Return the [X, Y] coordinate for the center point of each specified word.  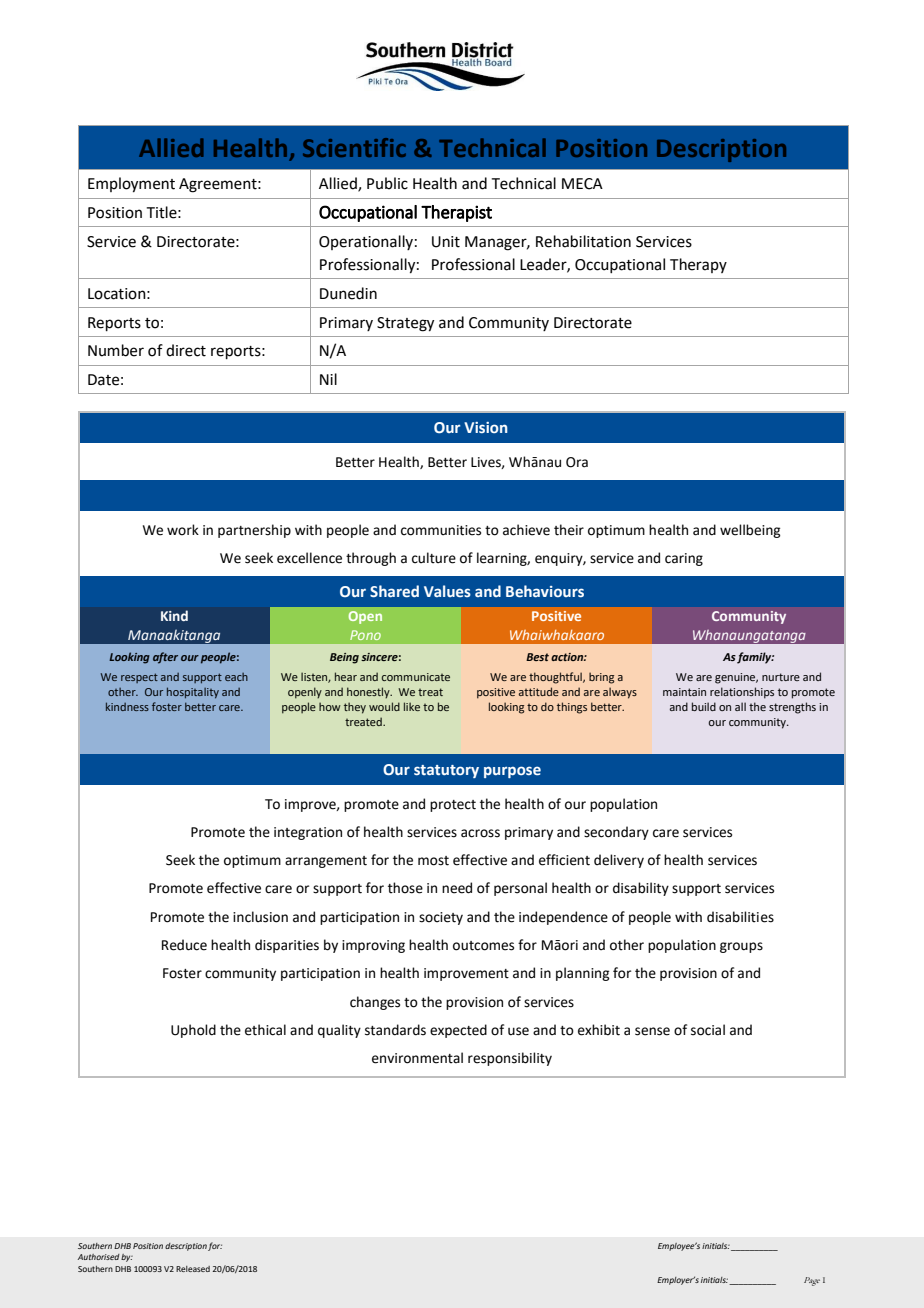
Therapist [456, 213]
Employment [131, 185]
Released [193, 1269]
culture [434, 558]
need [457, 888]
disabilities [740, 917]
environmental [417, 1058]
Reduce [184, 945]
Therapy [698, 265]
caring [684, 559]
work [183, 530]
